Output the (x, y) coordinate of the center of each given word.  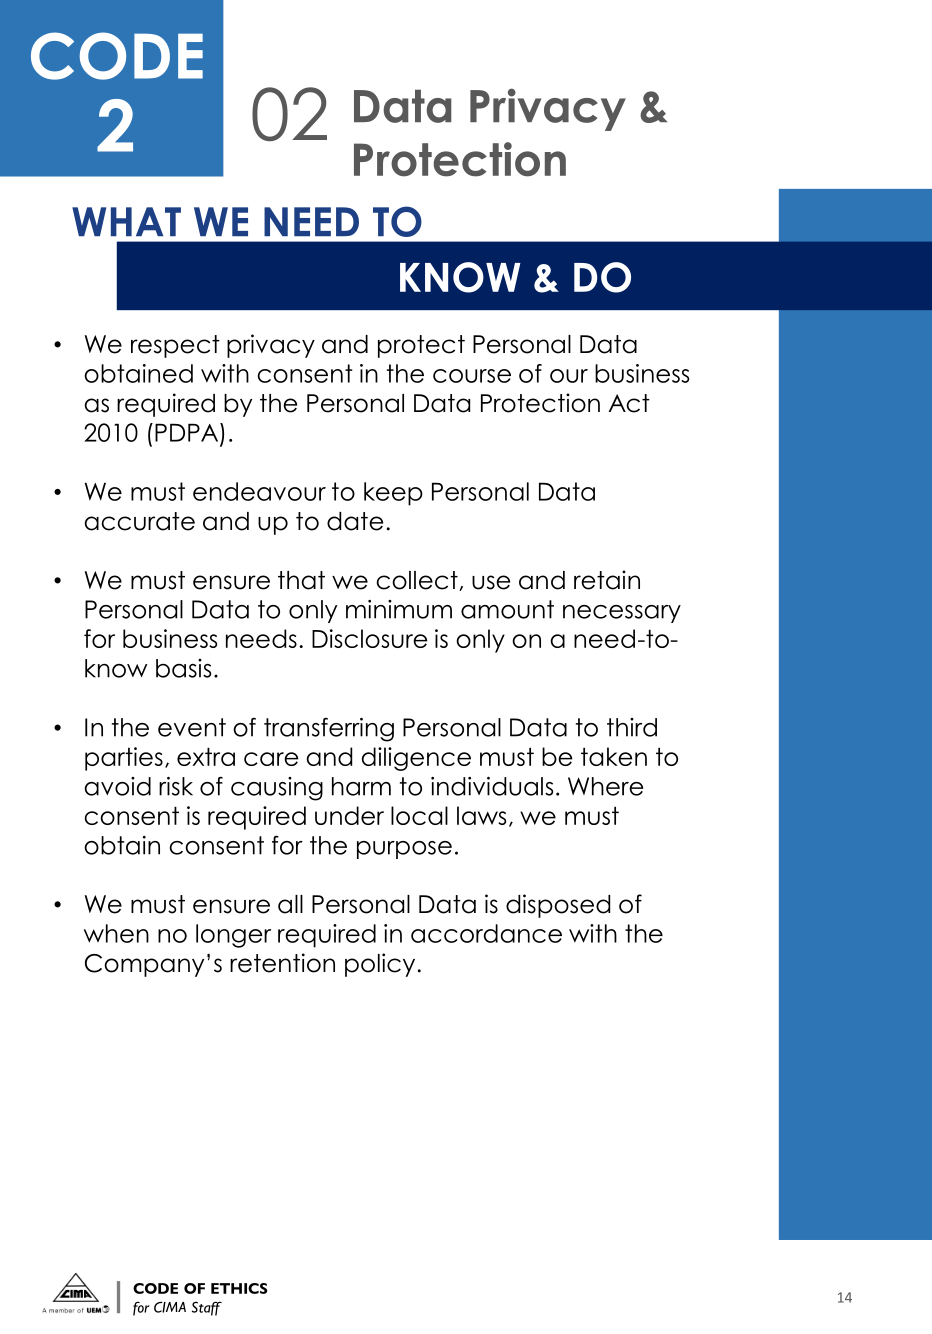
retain (607, 580)
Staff (207, 1308)
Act (629, 403)
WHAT (126, 221)
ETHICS (239, 1288)
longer (233, 936)
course (472, 376)
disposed (558, 906)
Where (605, 786)
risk (176, 786)
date (355, 521)
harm (361, 786)
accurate (139, 521)
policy (380, 965)
